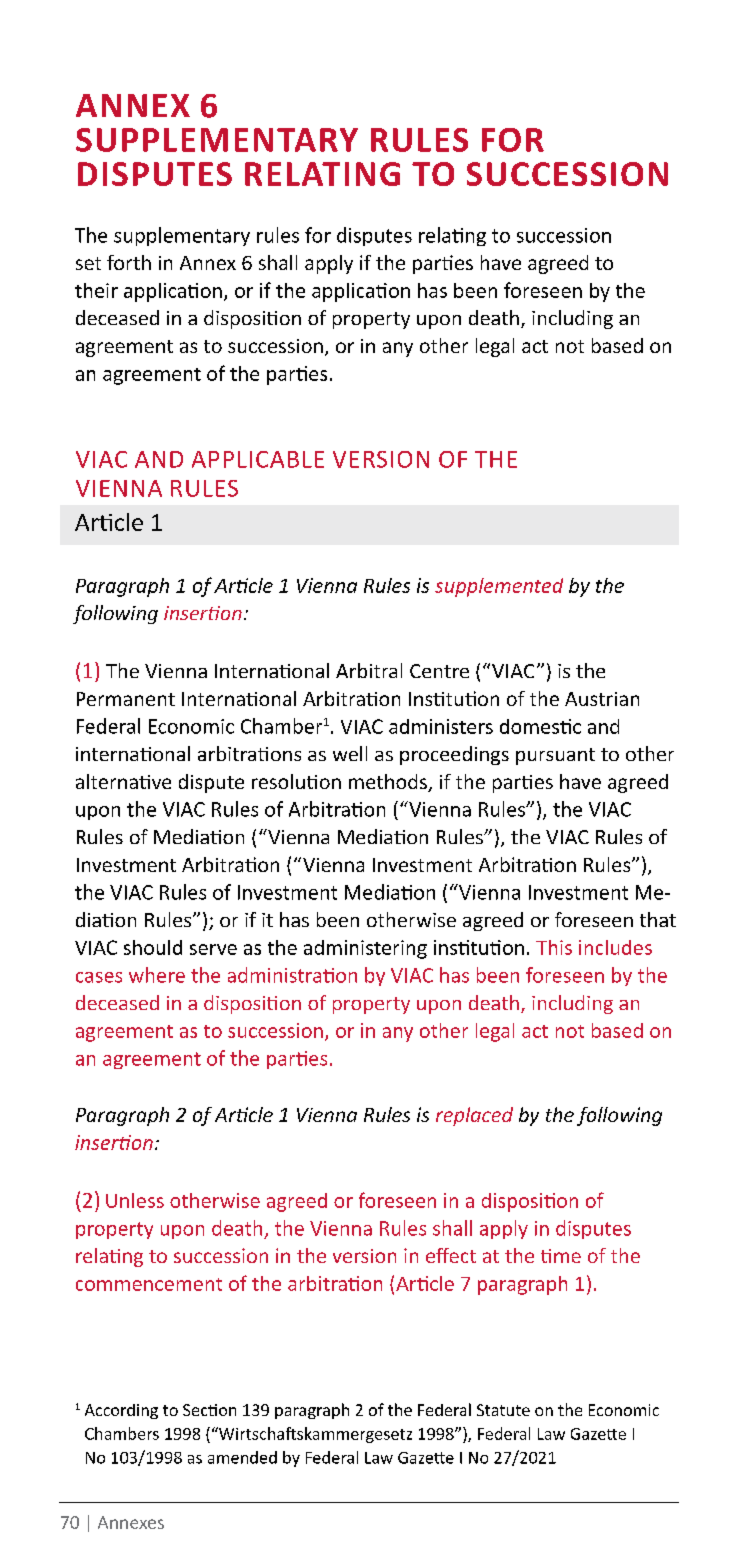 Image resolution: width=739 pixels, height=1568 pixels. I want to click on forth, so click(129, 262).
